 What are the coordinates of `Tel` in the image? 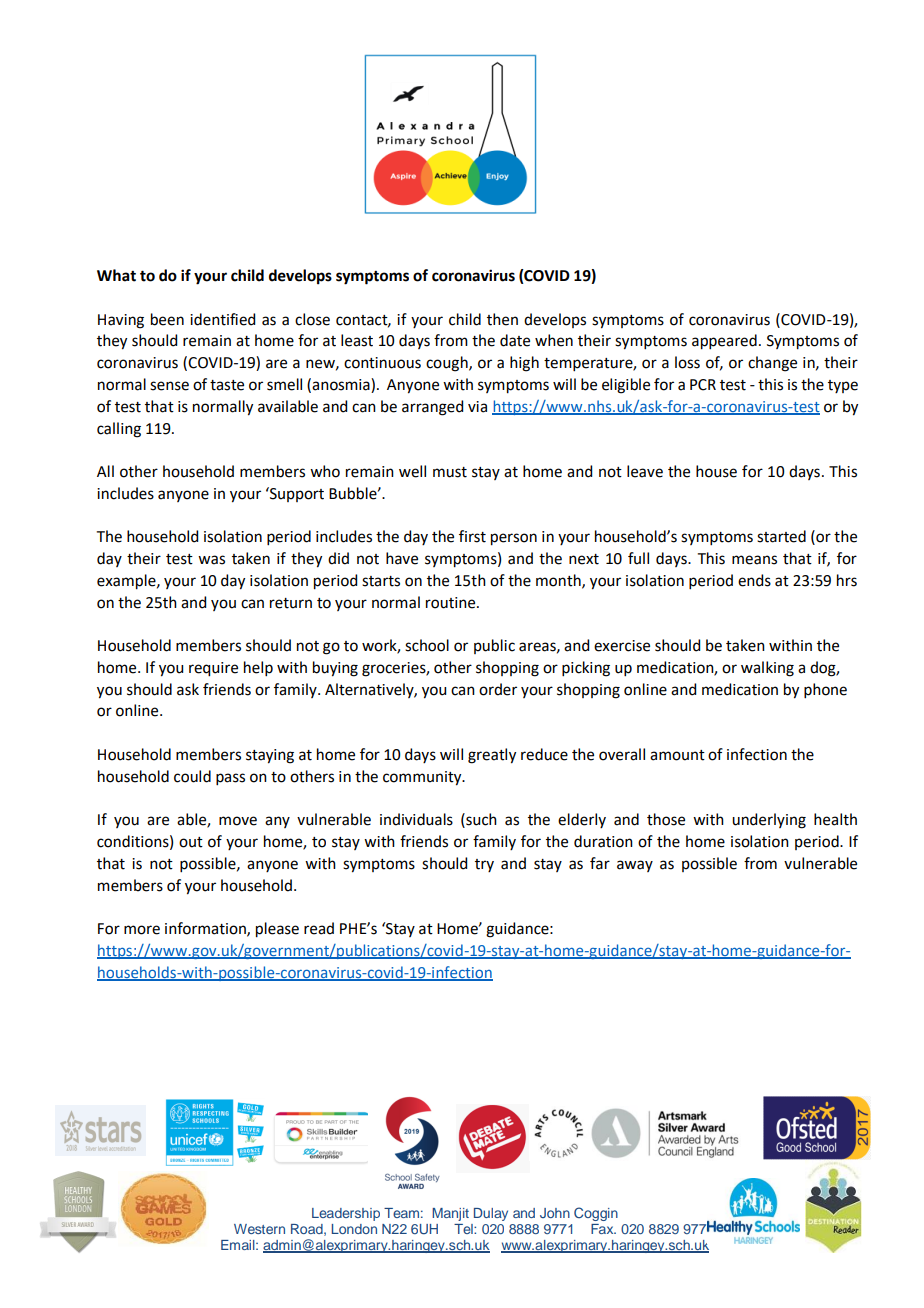 It's located at (464, 1229).
